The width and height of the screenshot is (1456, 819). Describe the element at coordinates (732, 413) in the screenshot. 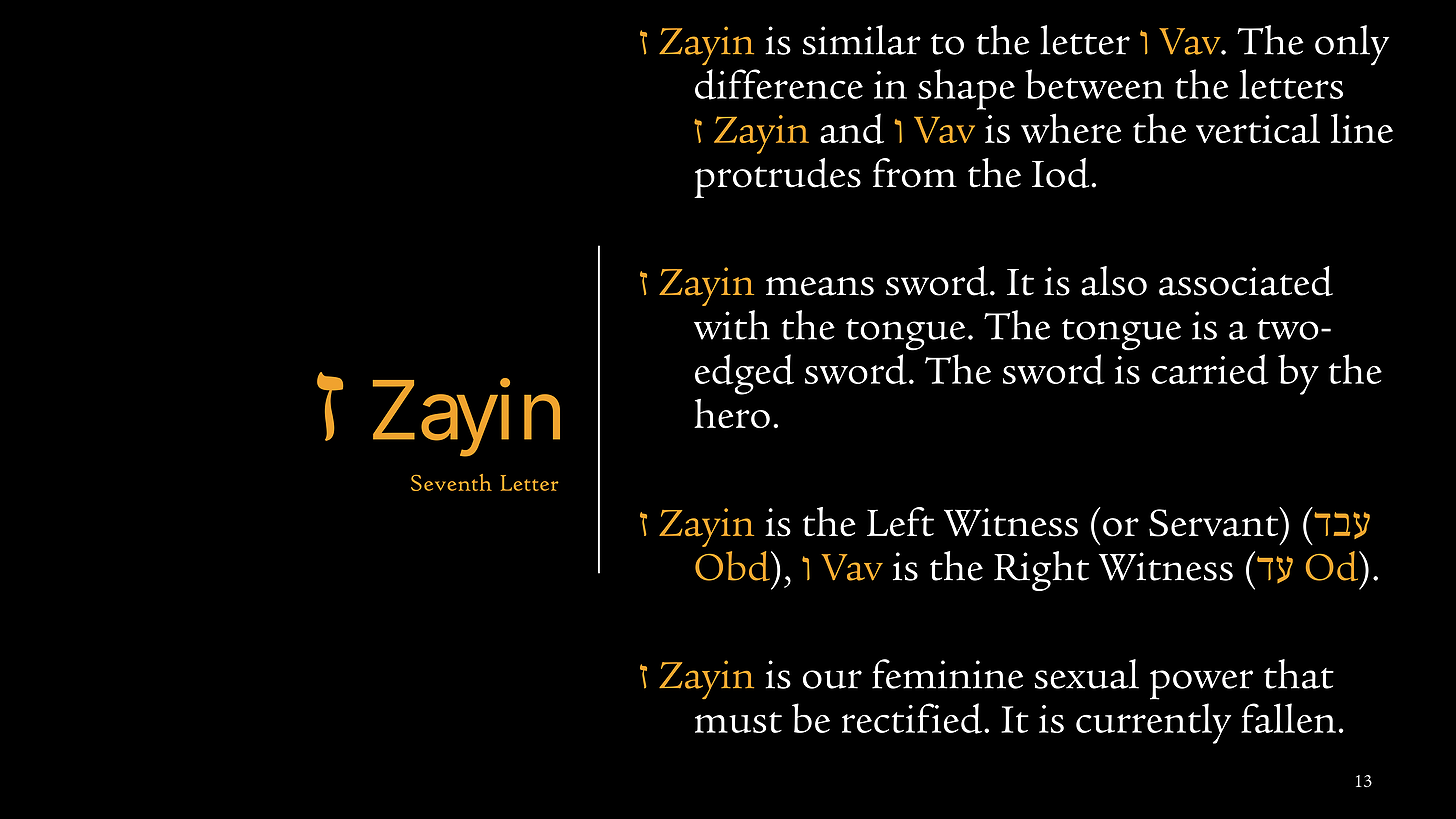

I see `hero` at that location.
